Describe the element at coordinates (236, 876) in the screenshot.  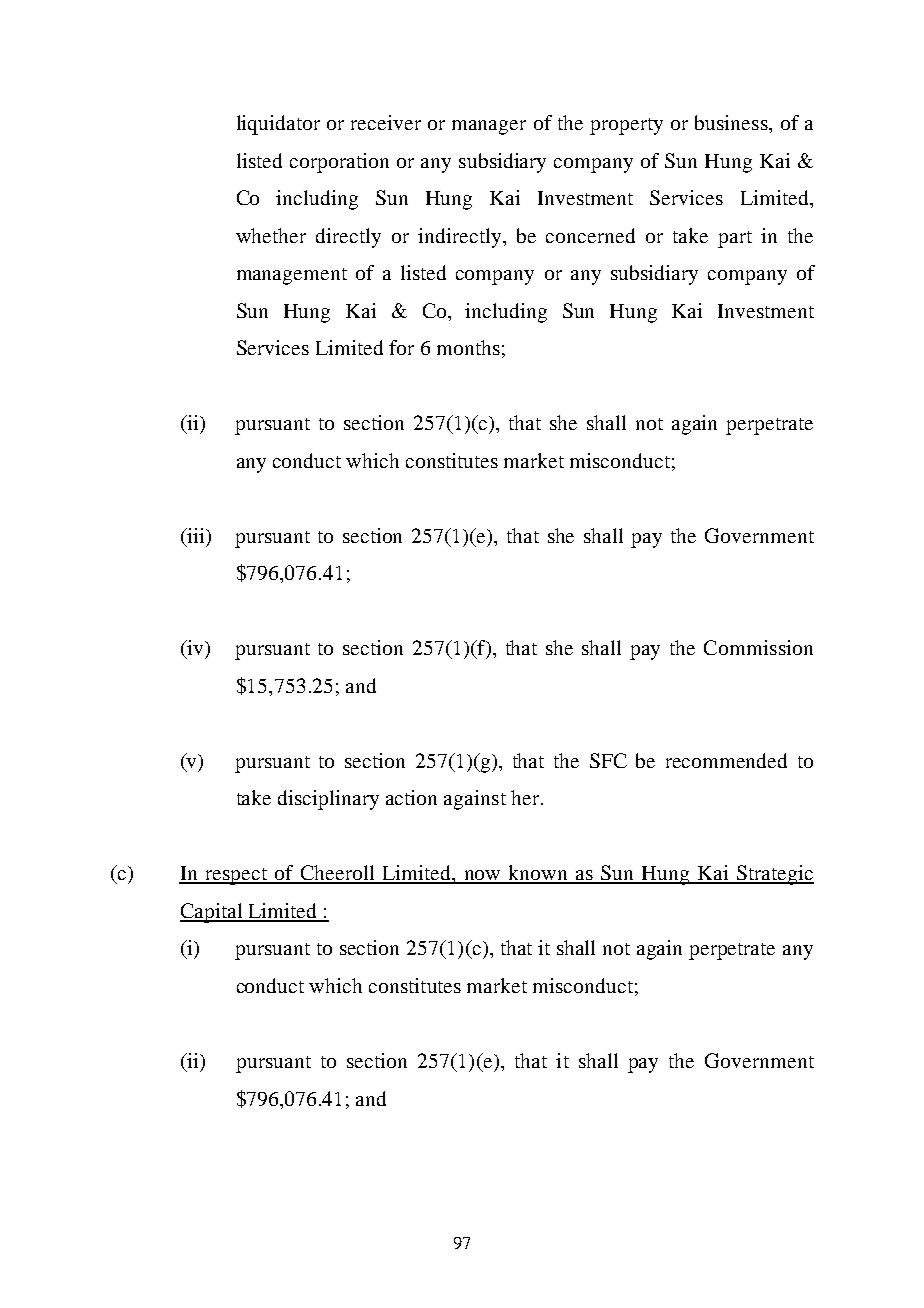
I see `respect` at that location.
